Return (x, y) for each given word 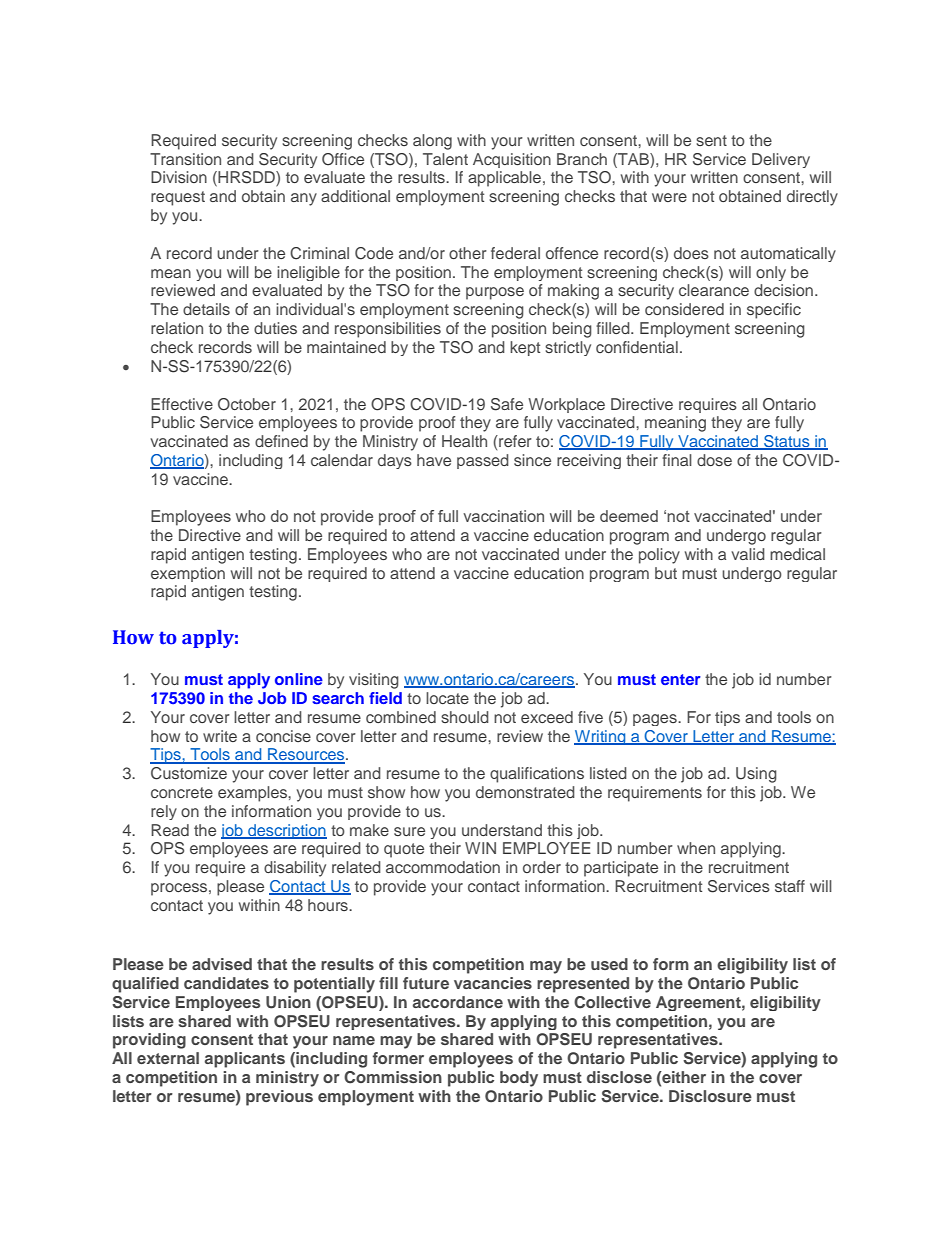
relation (177, 328)
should (465, 717)
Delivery (781, 160)
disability (295, 869)
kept (525, 348)
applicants (245, 1060)
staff (790, 886)
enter (681, 679)
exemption (188, 574)
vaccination (503, 516)
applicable (506, 179)
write (220, 736)
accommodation (443, 867)
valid (748, 554)
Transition (185, 159)
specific (774, 311)
